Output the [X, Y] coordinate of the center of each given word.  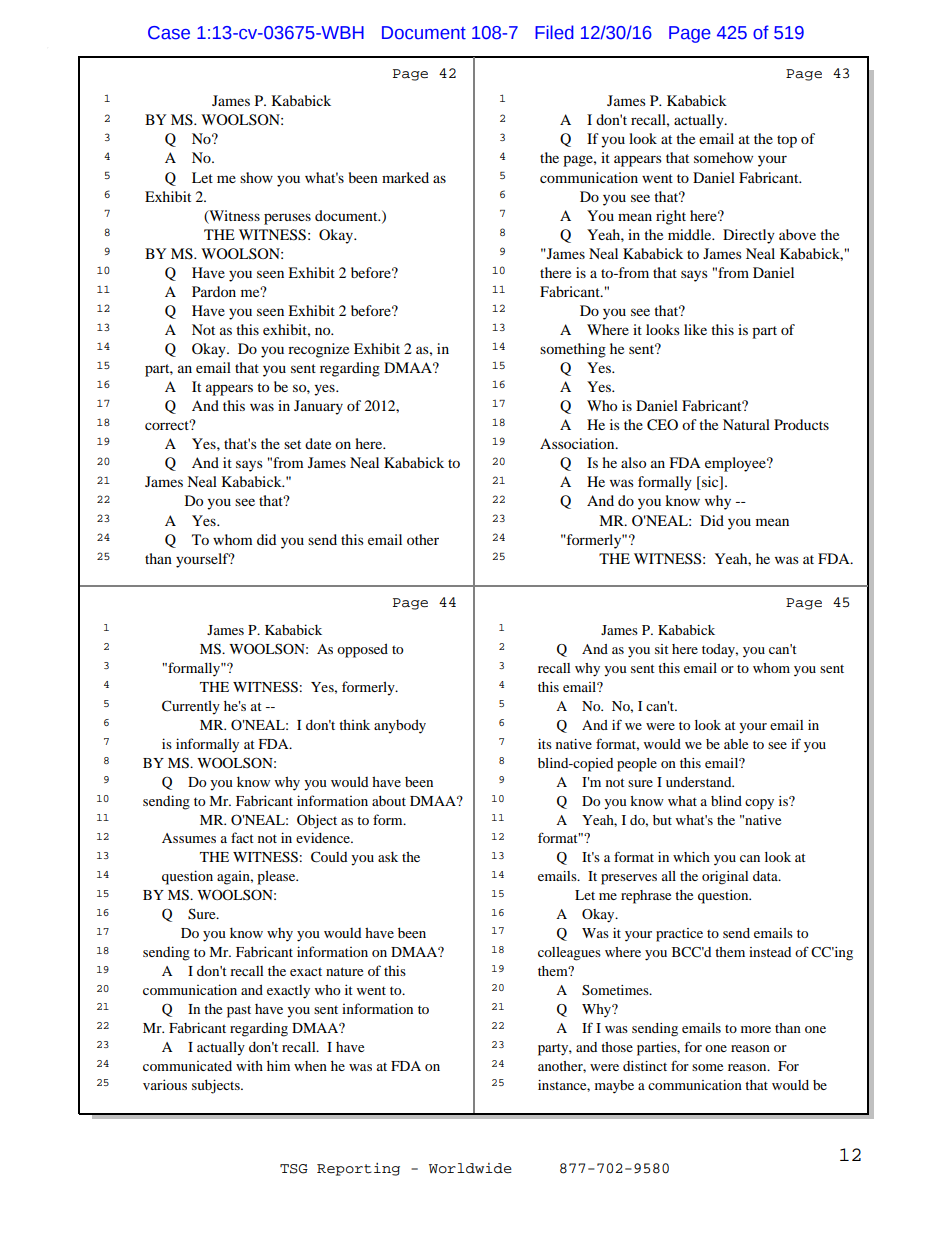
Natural [746, 424]
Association [578, 443]
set [292, 444]
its [545, 744]
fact [242, 837]
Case [169, 33]
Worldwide [470, 1168]
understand [700, 782]
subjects [217, 1086]
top [787, 141]
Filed [554, 32]
